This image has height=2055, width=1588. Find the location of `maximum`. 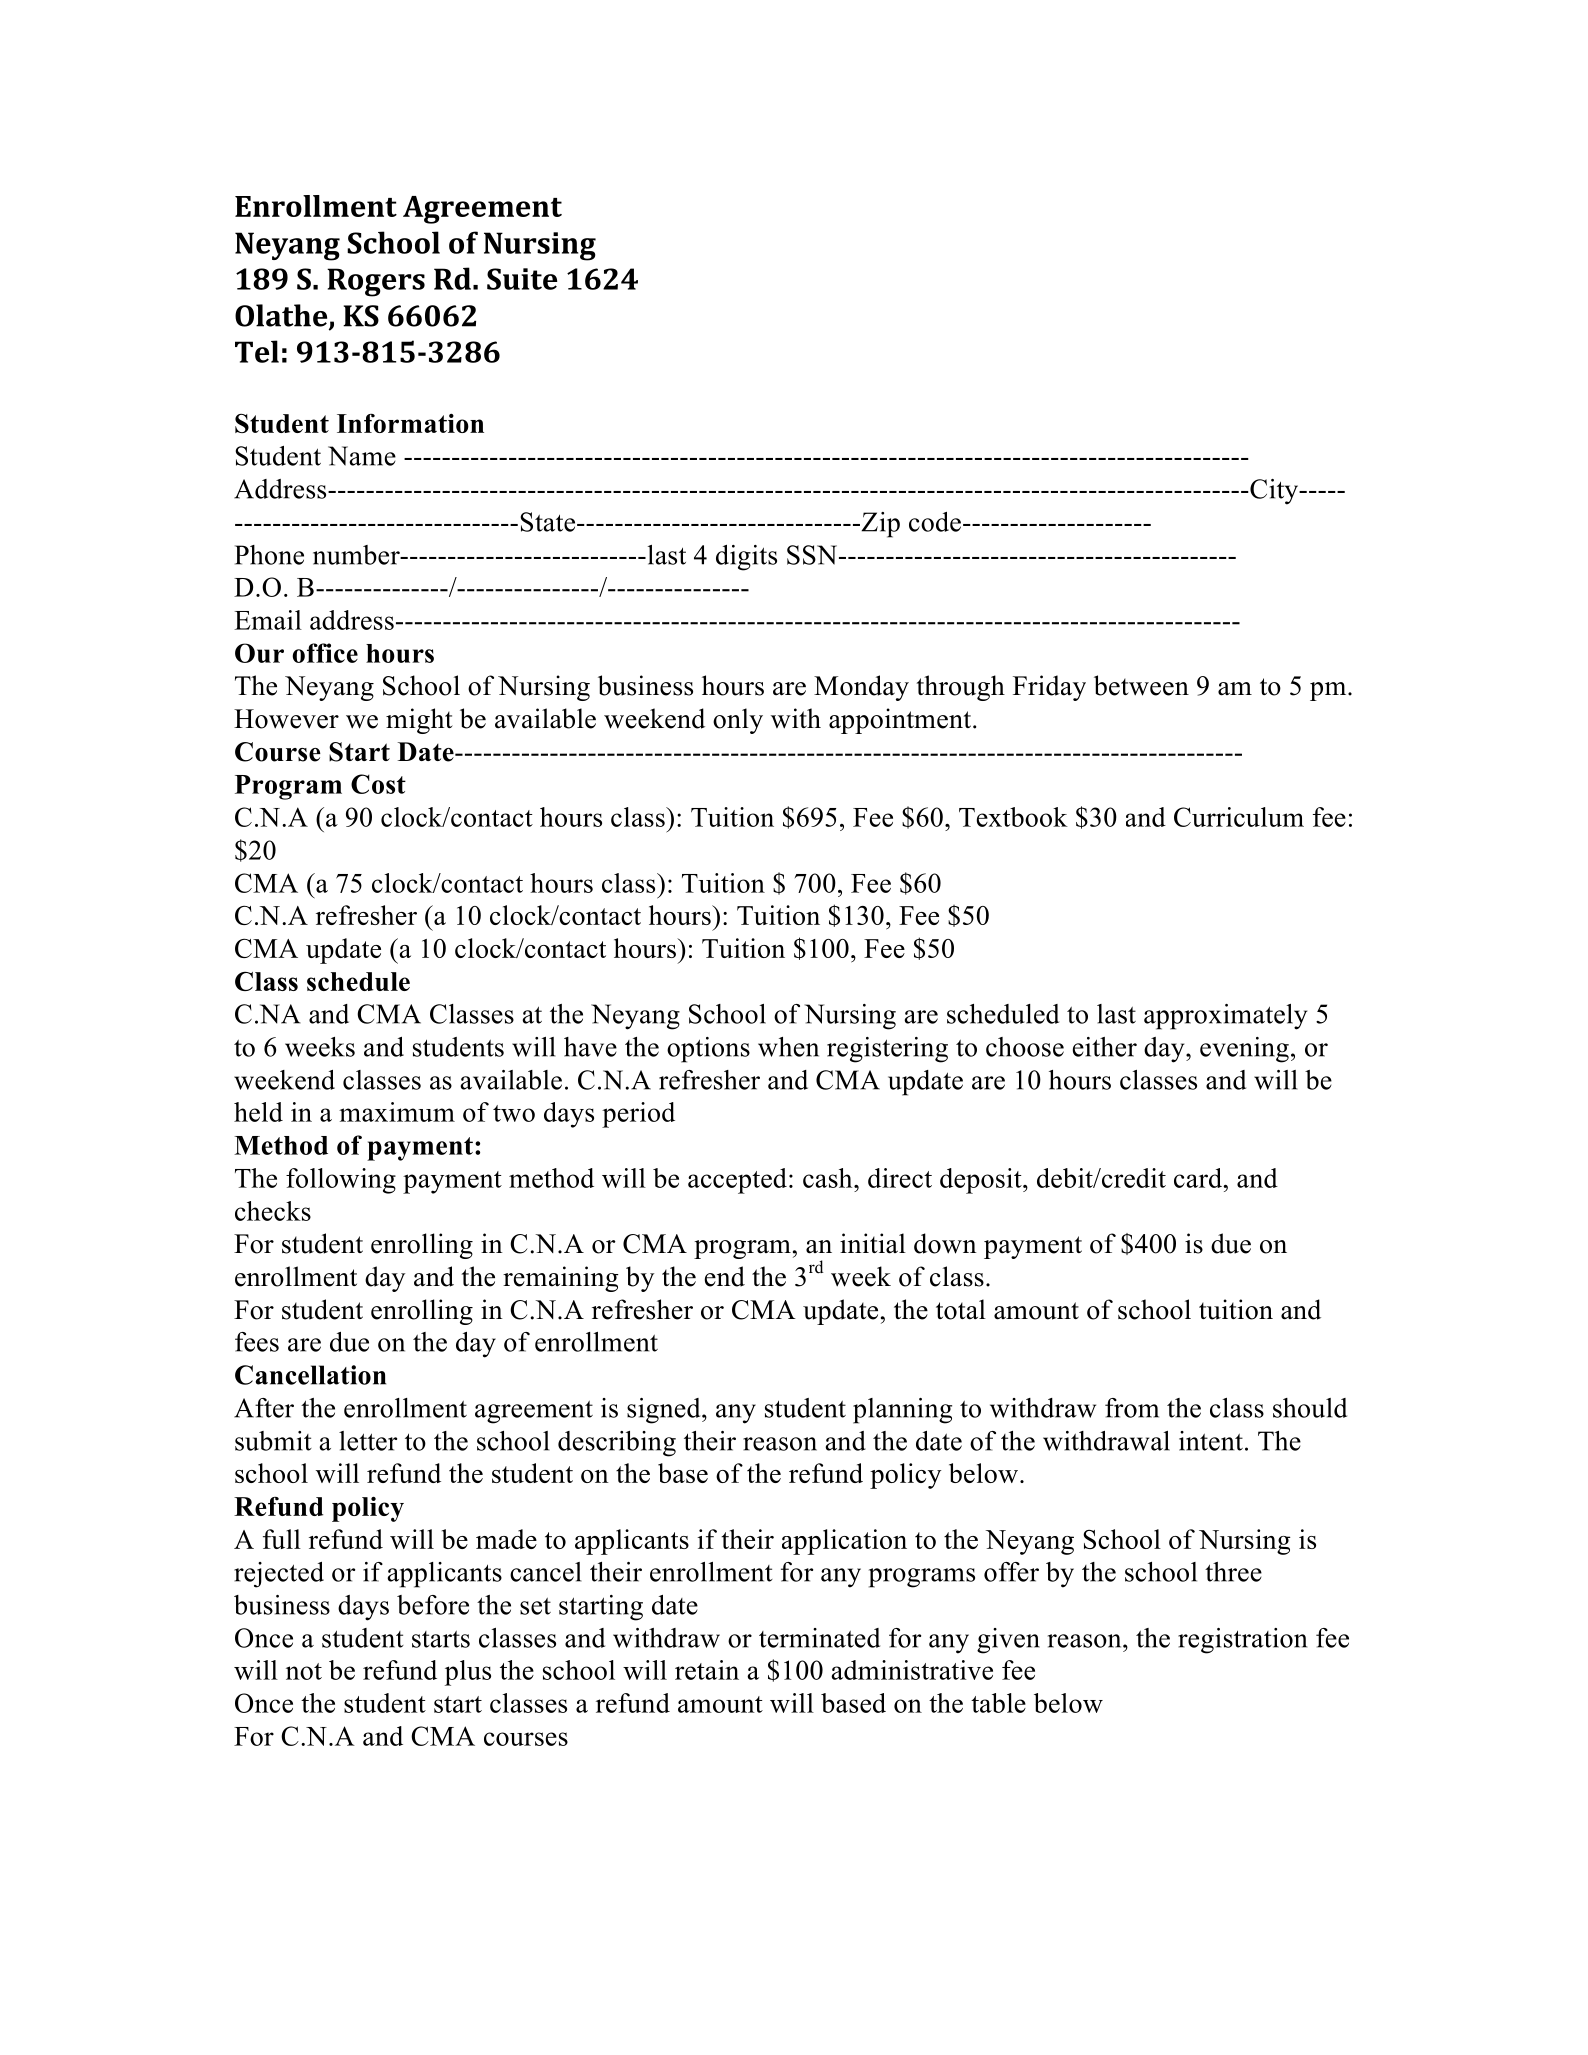

maximum is located at coordinates (397, 1112).
